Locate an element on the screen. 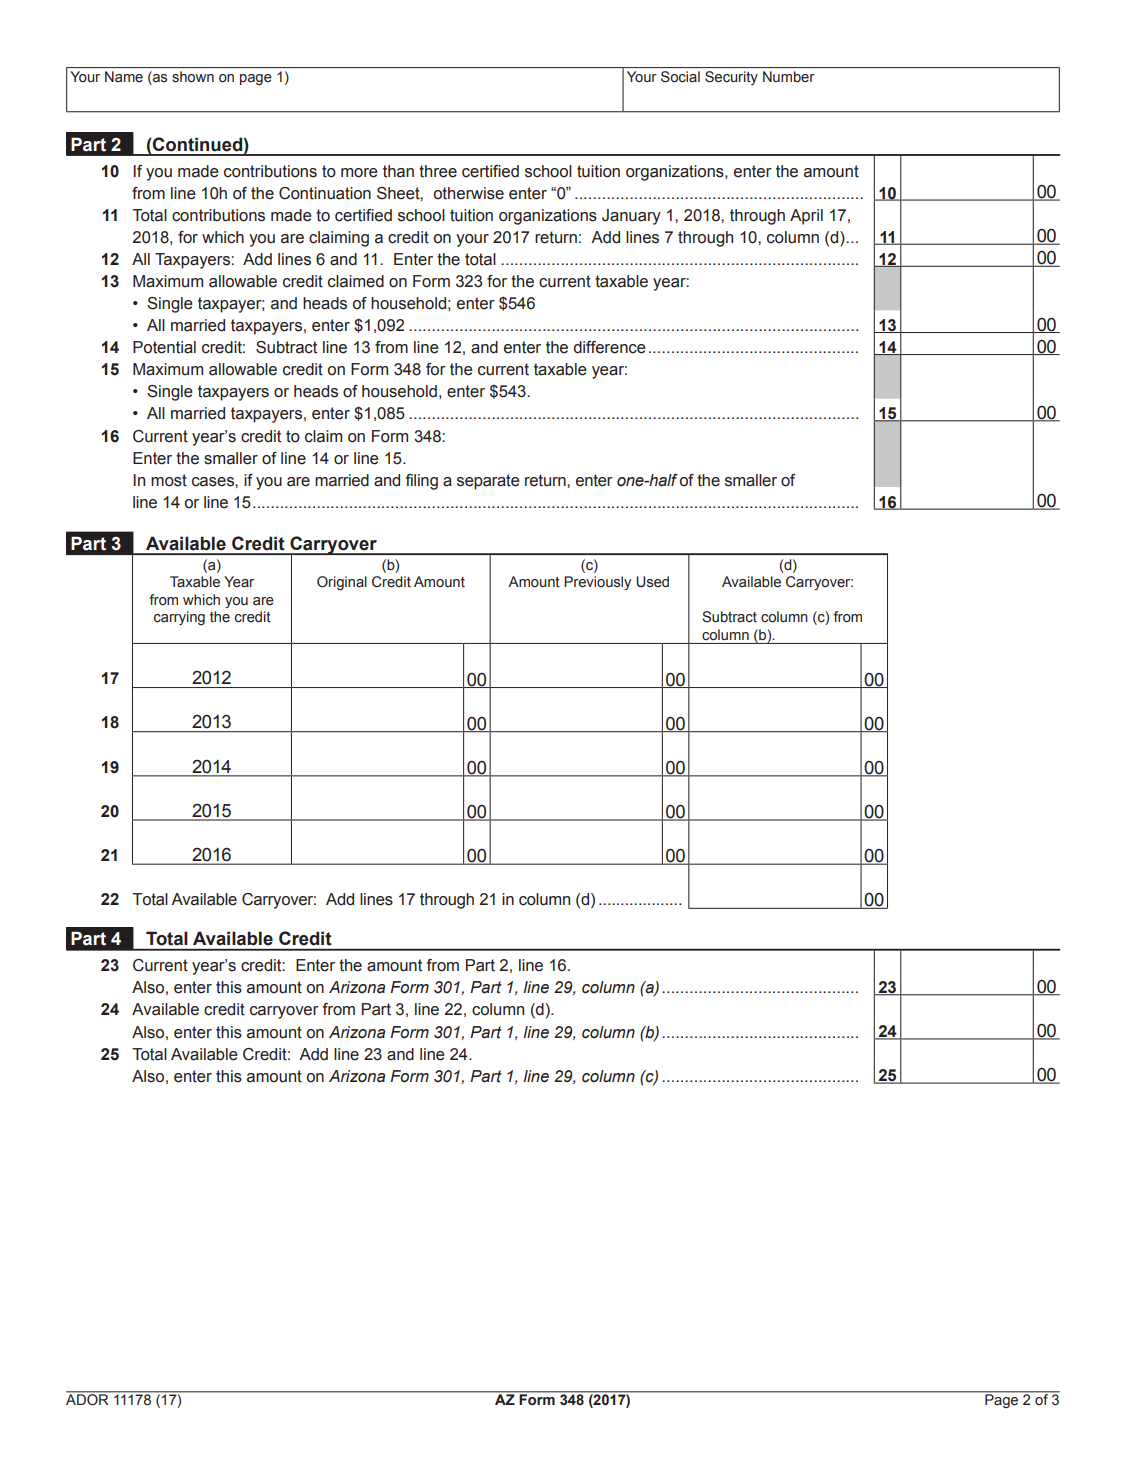 The height and width of the screenshot is (1457, 1126). January is located at coordinates (631, 217).
